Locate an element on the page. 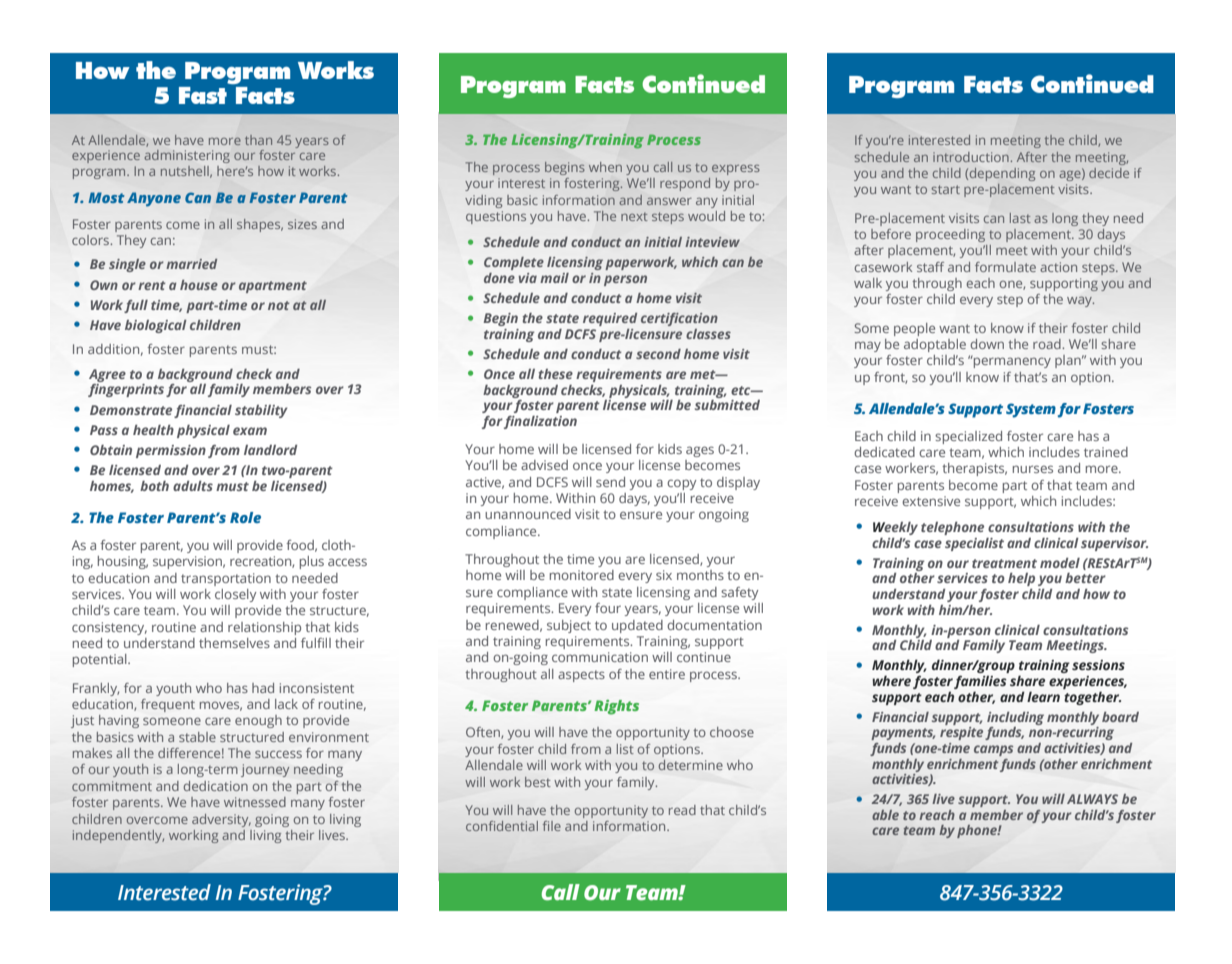  introduction is located at coordinates (971, 157).
